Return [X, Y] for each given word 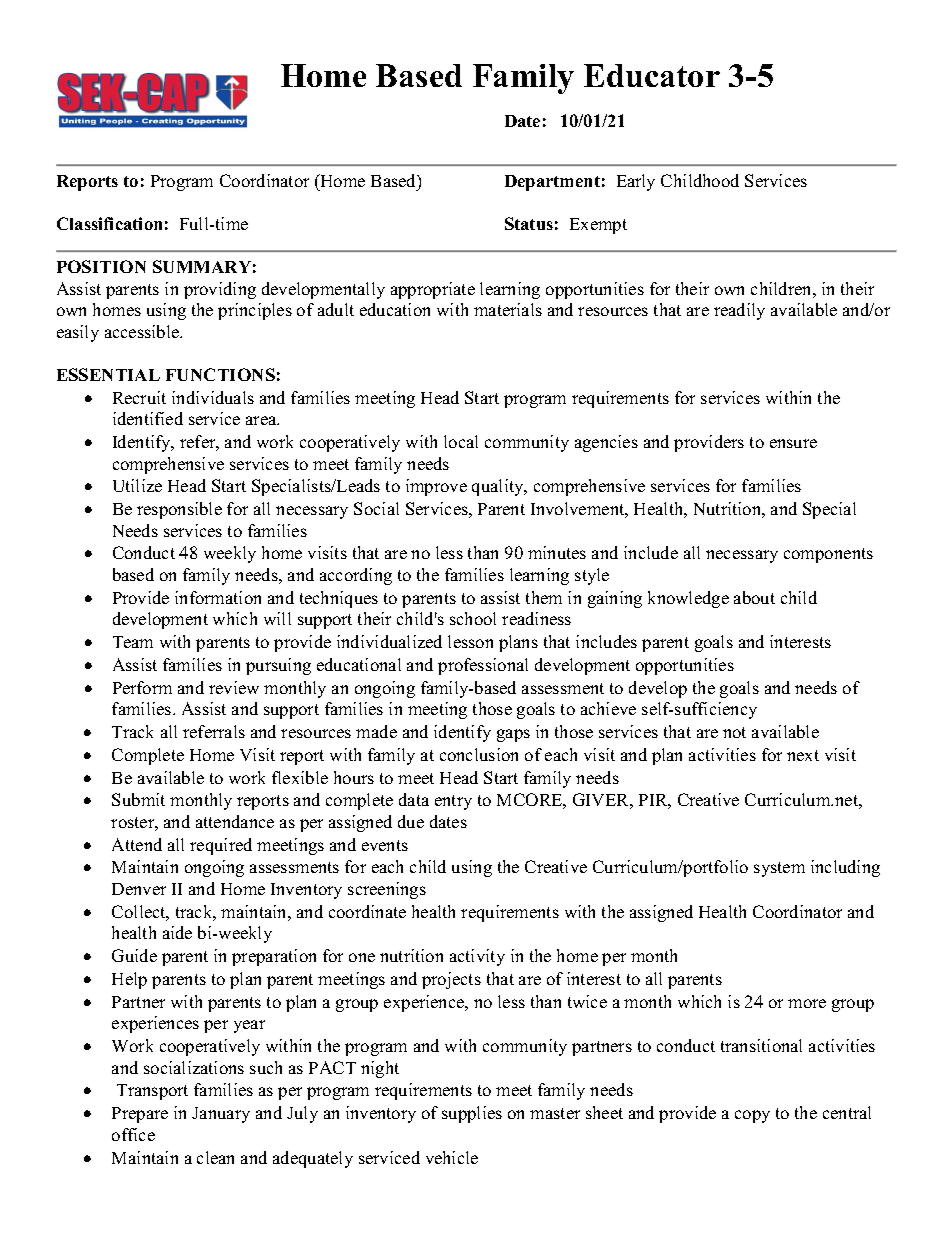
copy [752, 1116]
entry [453, 802]
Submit [138, 799]
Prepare [140, 1115]
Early [636, 182]
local [461, 441]
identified [148, 418]
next [803, 755]
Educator [652, 75]
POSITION [101, 266]
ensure [793, 443]
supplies [472, 1114]
